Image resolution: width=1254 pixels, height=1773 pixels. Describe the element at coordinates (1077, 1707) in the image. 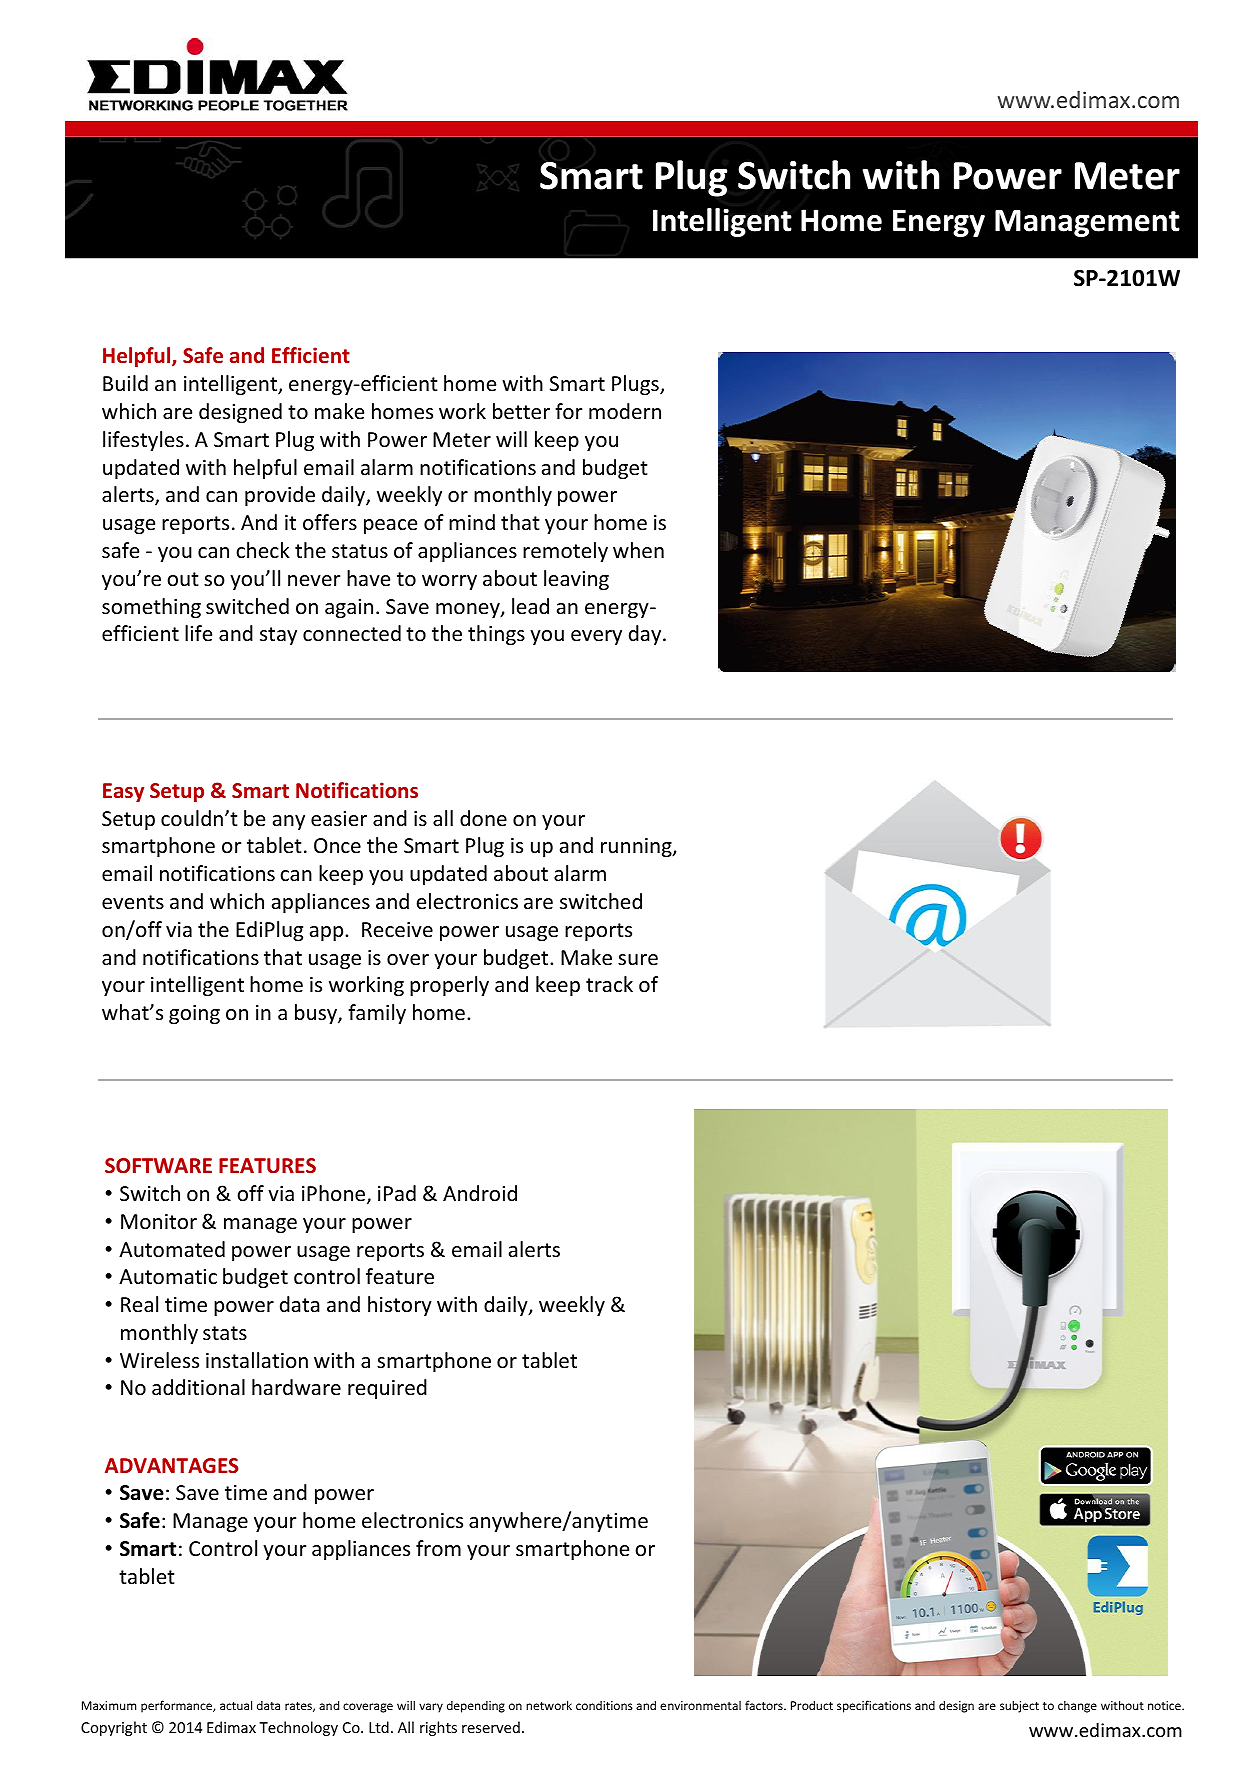

I see `change` at that location.
